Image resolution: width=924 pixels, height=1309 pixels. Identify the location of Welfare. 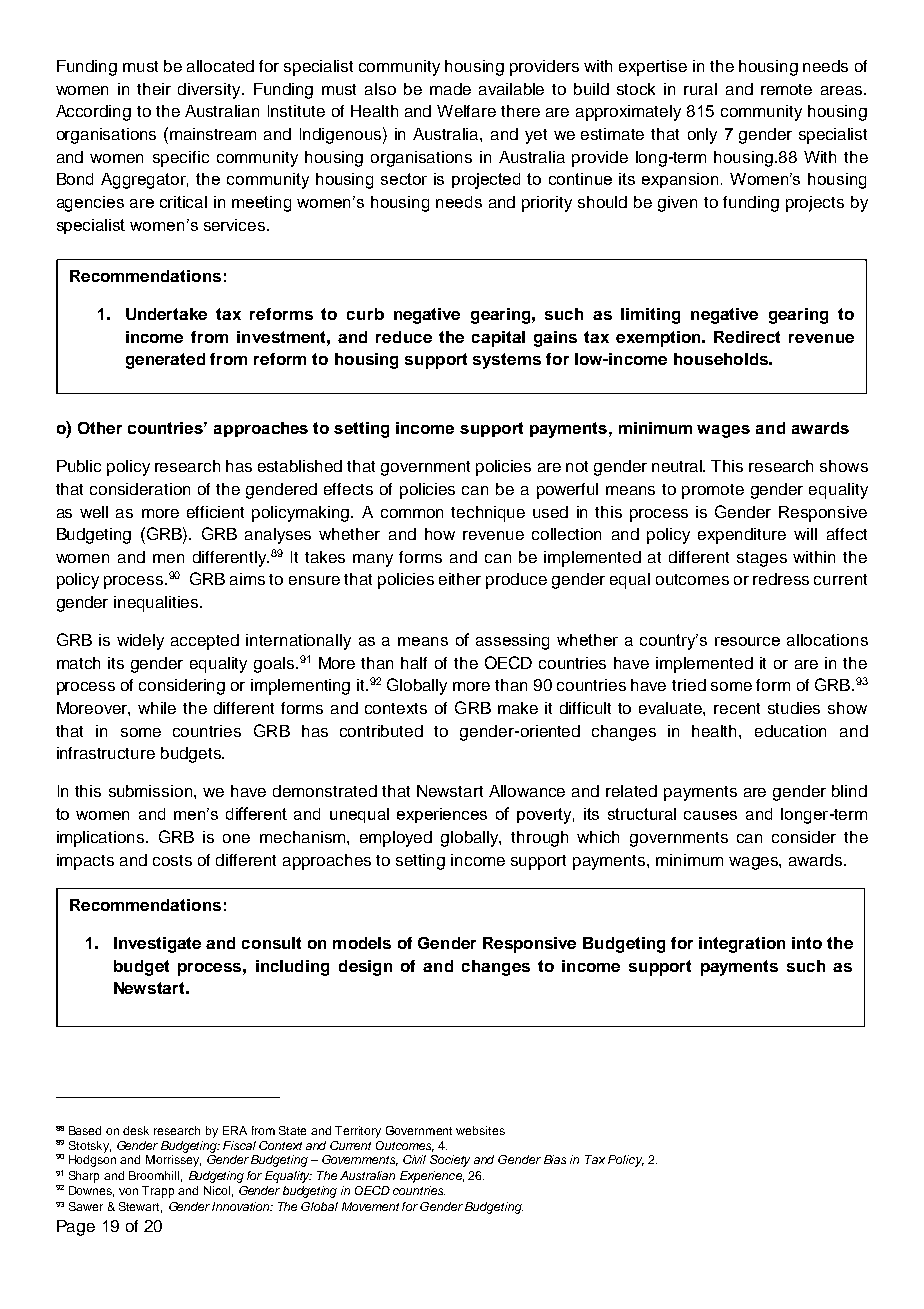
(466, 111).
